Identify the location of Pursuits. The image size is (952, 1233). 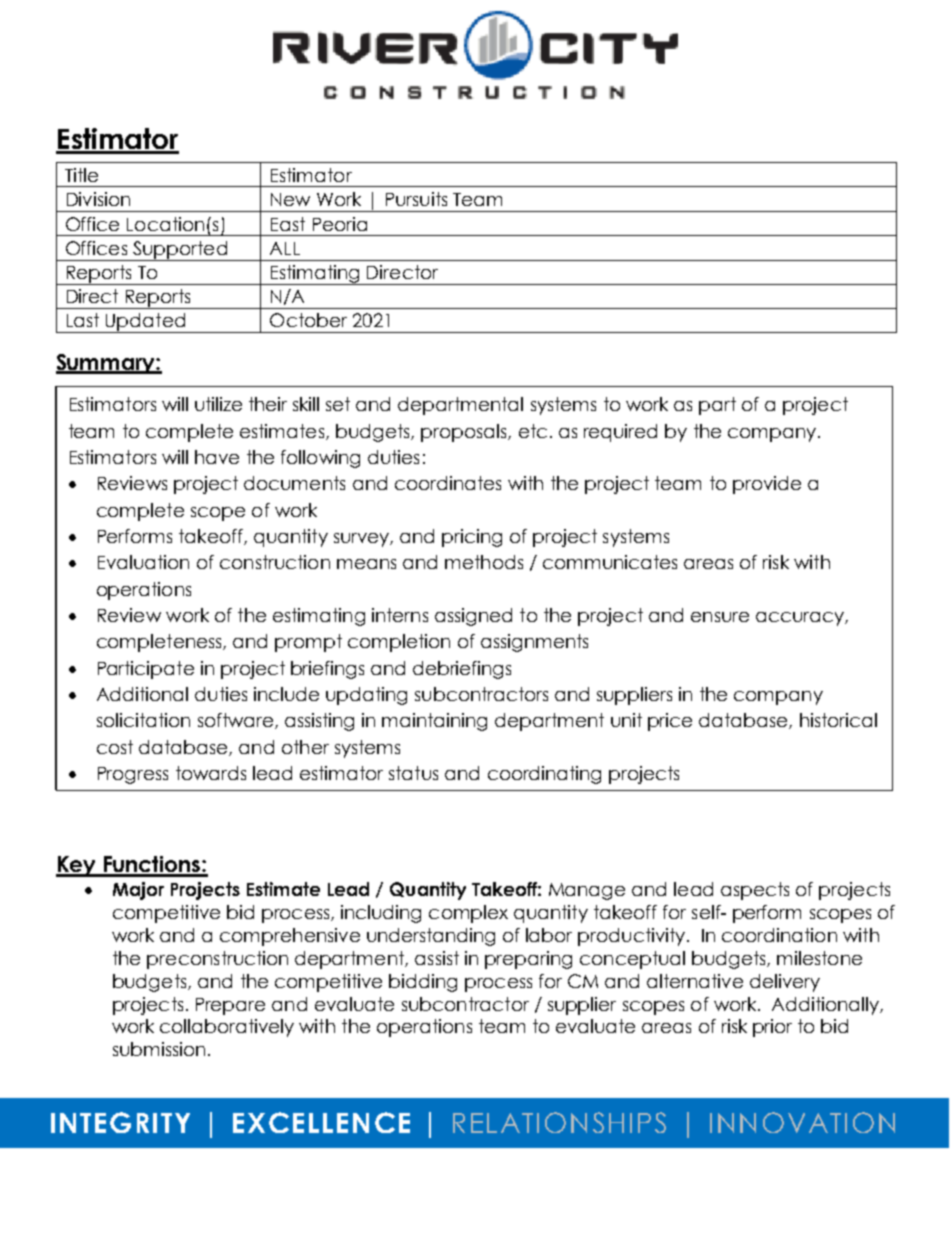
(416, 199).
